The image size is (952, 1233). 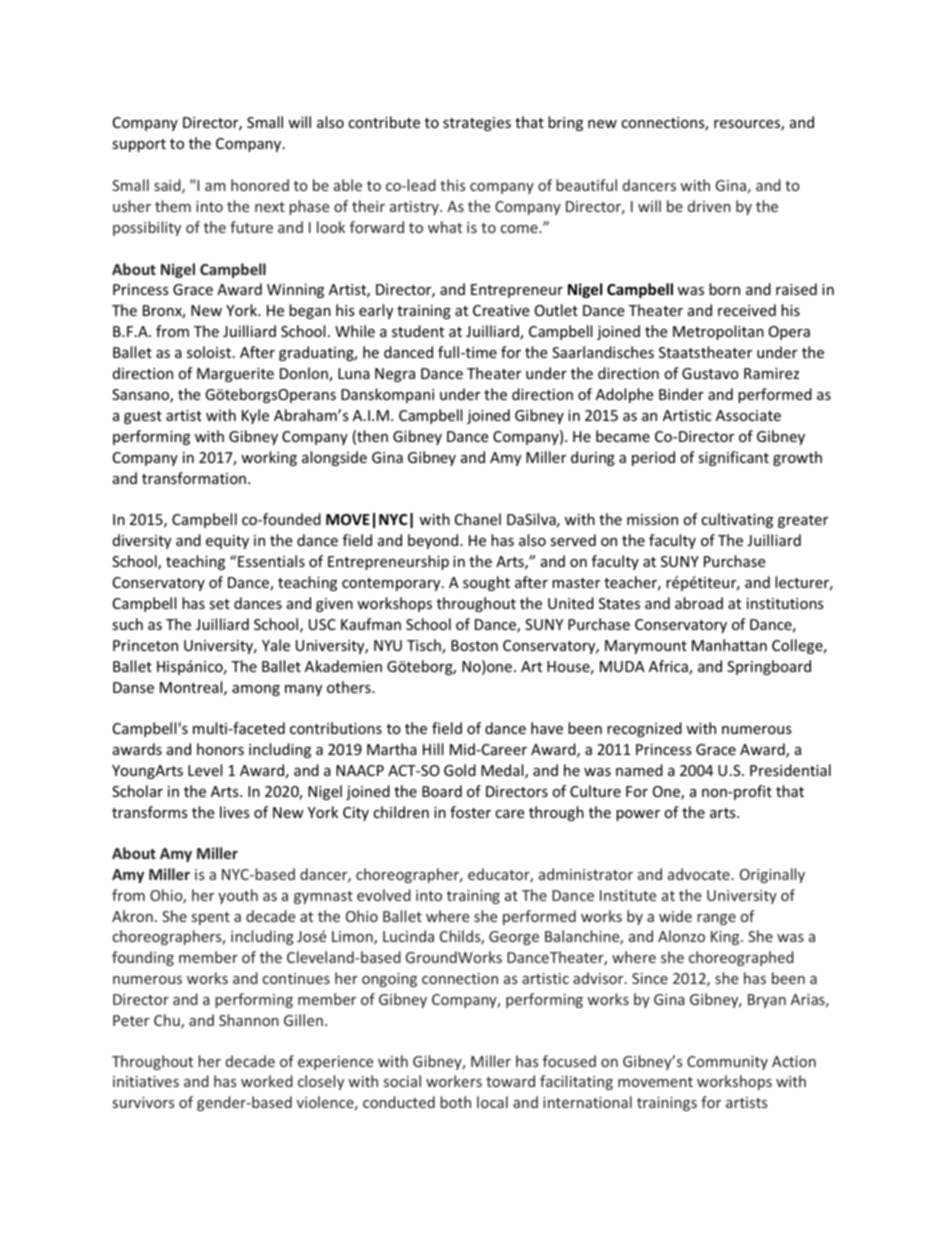 What do you see at coordinates (699, 603) in the screenshot?
I see `abroad` at bounding box center [699, 603].
